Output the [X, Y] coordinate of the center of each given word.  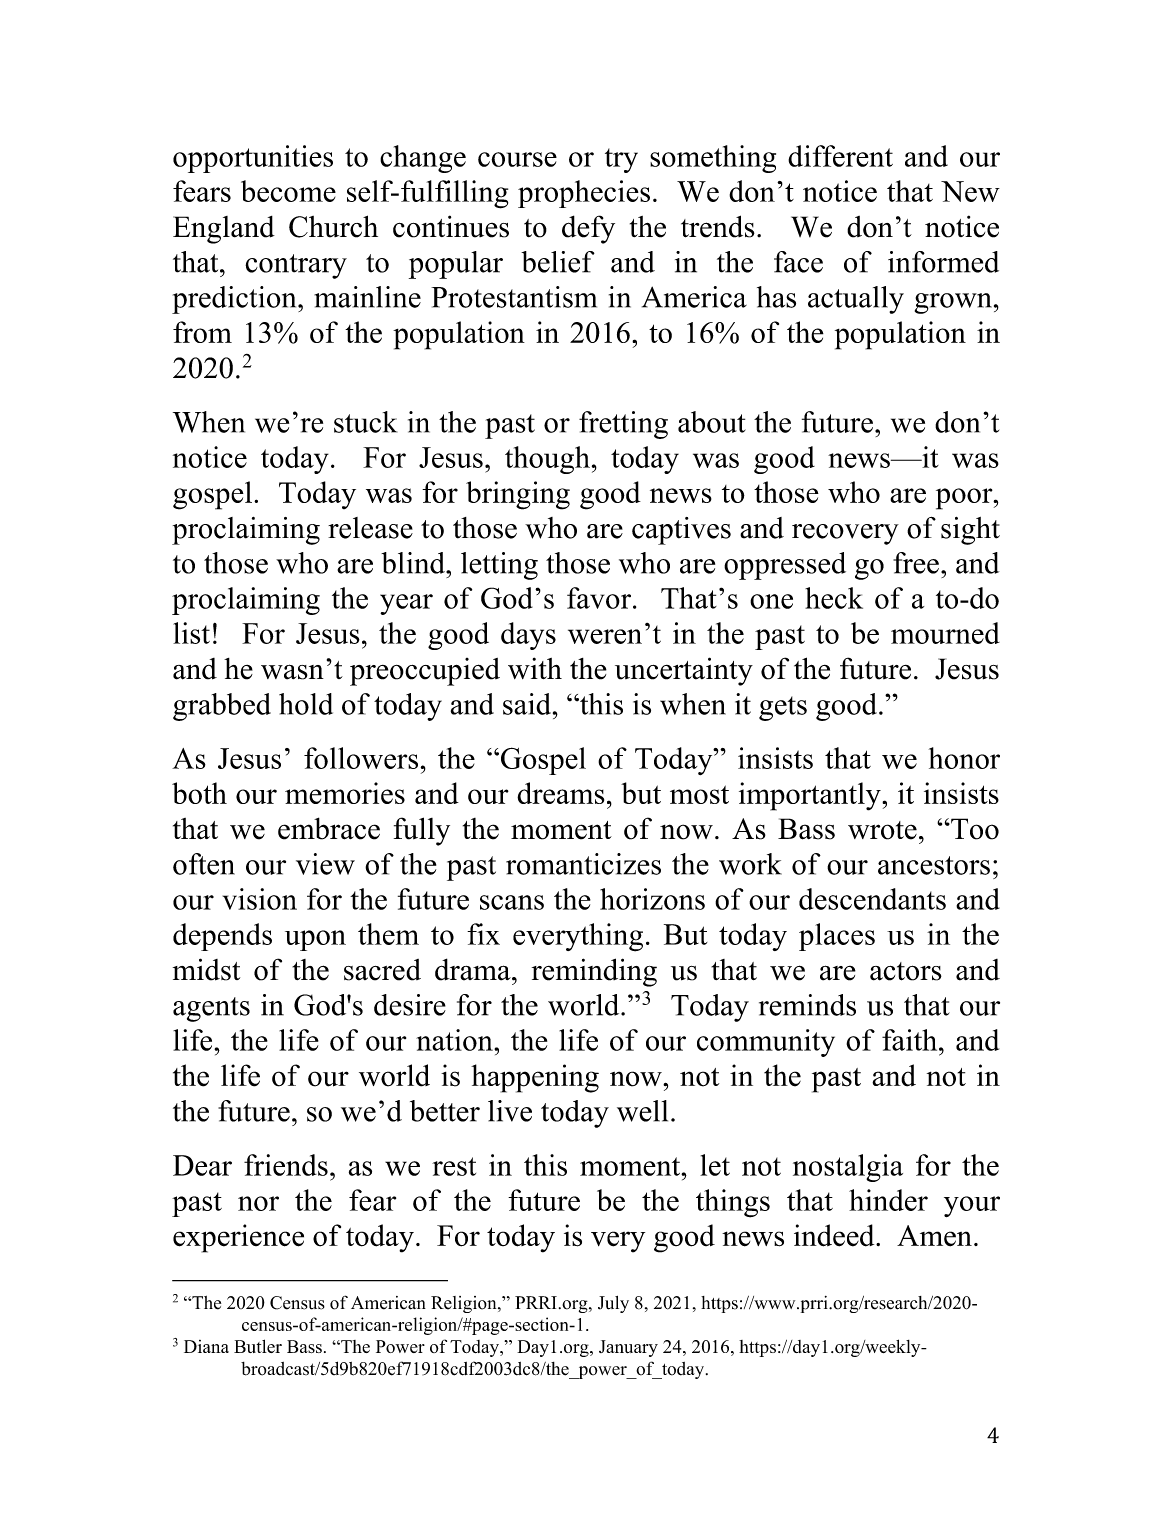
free [916, 563]
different [840, 156]
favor [600, 598]
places [837, 937]
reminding [594, 972]
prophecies [584, 194]
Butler [258, 1346]
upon [315, 940]
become [288, 191]
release [370, 528]
